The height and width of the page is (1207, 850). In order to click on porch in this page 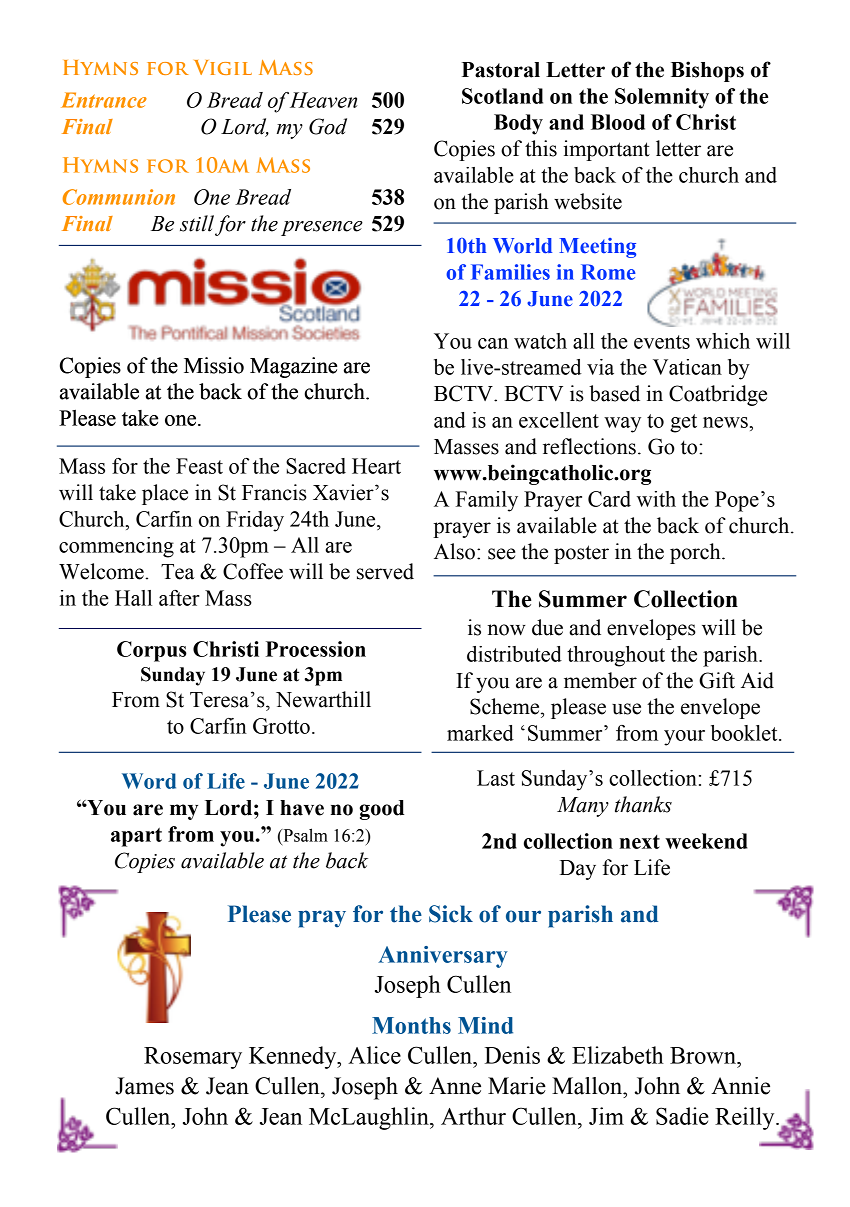, I will do `click(696, 553)`.
